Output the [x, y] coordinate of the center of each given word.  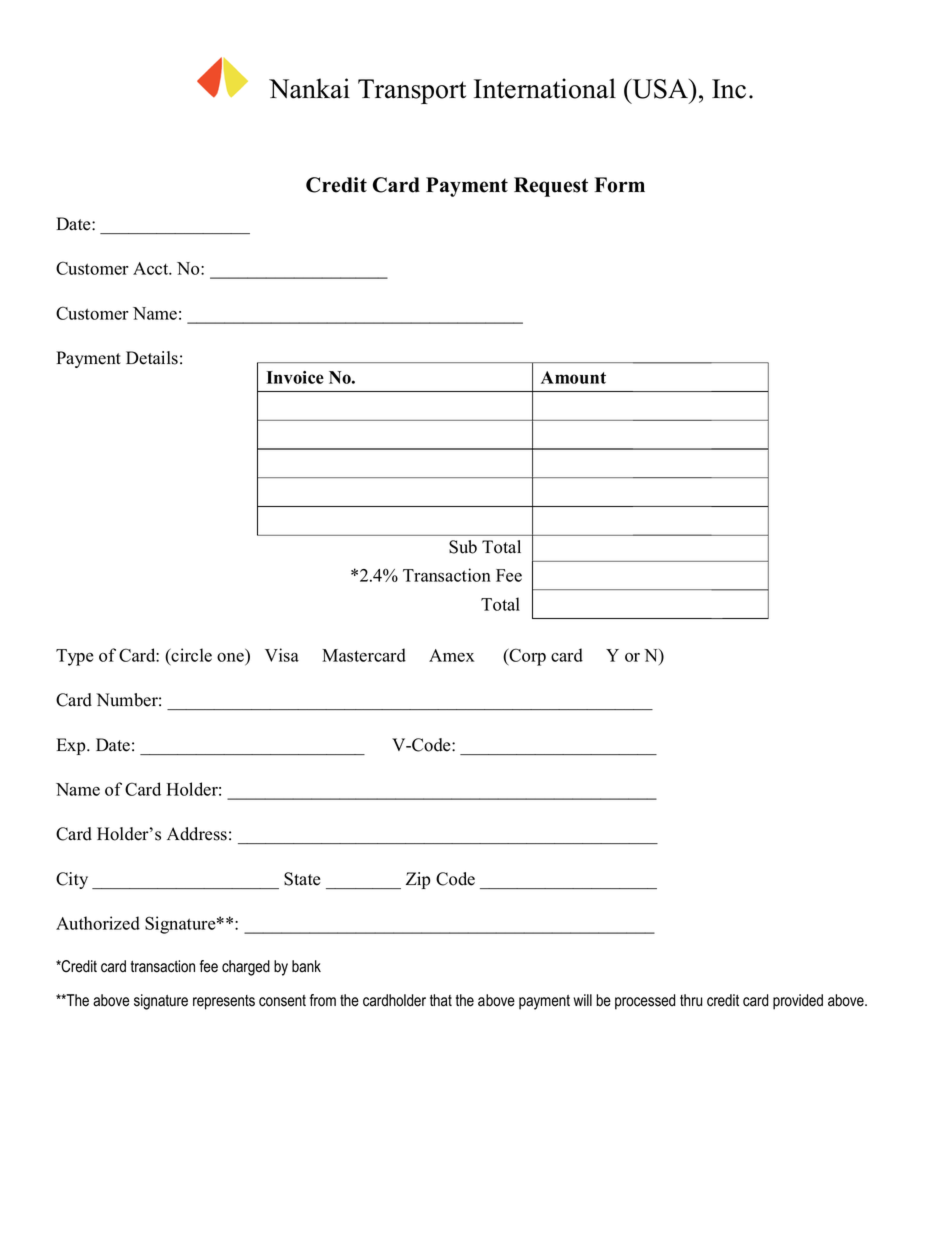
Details [152, 358]
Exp [72, 746]
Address [197, 834]
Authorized [98, 923]
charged [246, 968]
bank [306, 966]
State [302, 879]
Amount [573, 377]
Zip [418, 880]
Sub [463, 547]
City [72, 880]
